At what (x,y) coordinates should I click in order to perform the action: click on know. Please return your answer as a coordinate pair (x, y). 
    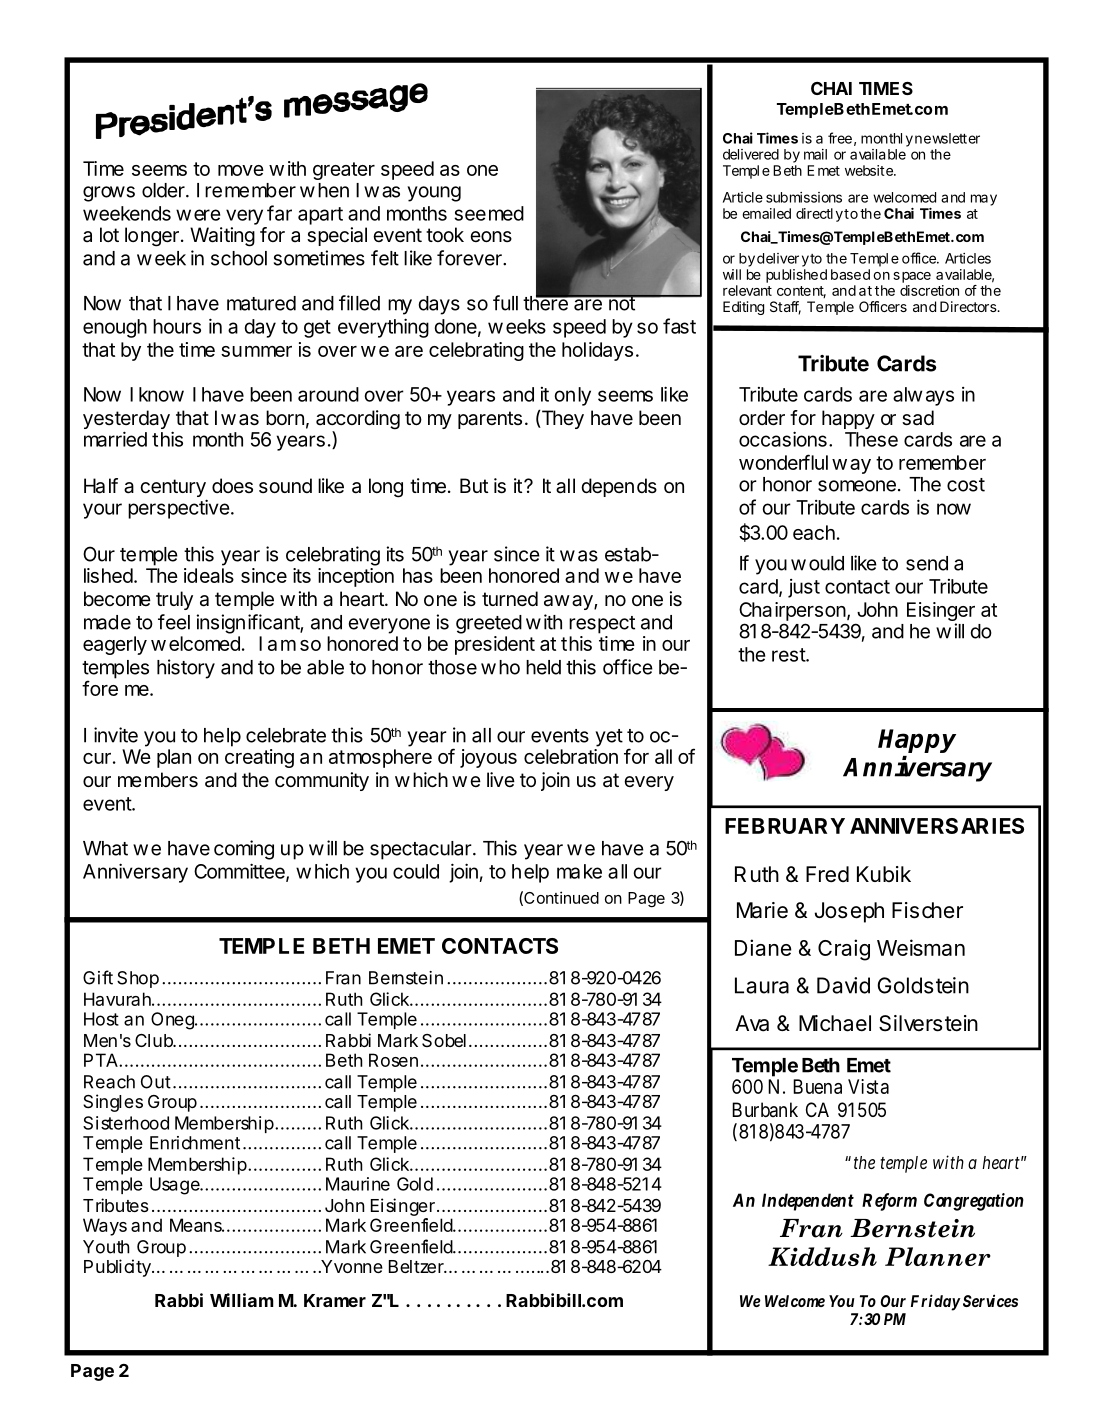
    Looking at the image, I should click on (161, 394).
